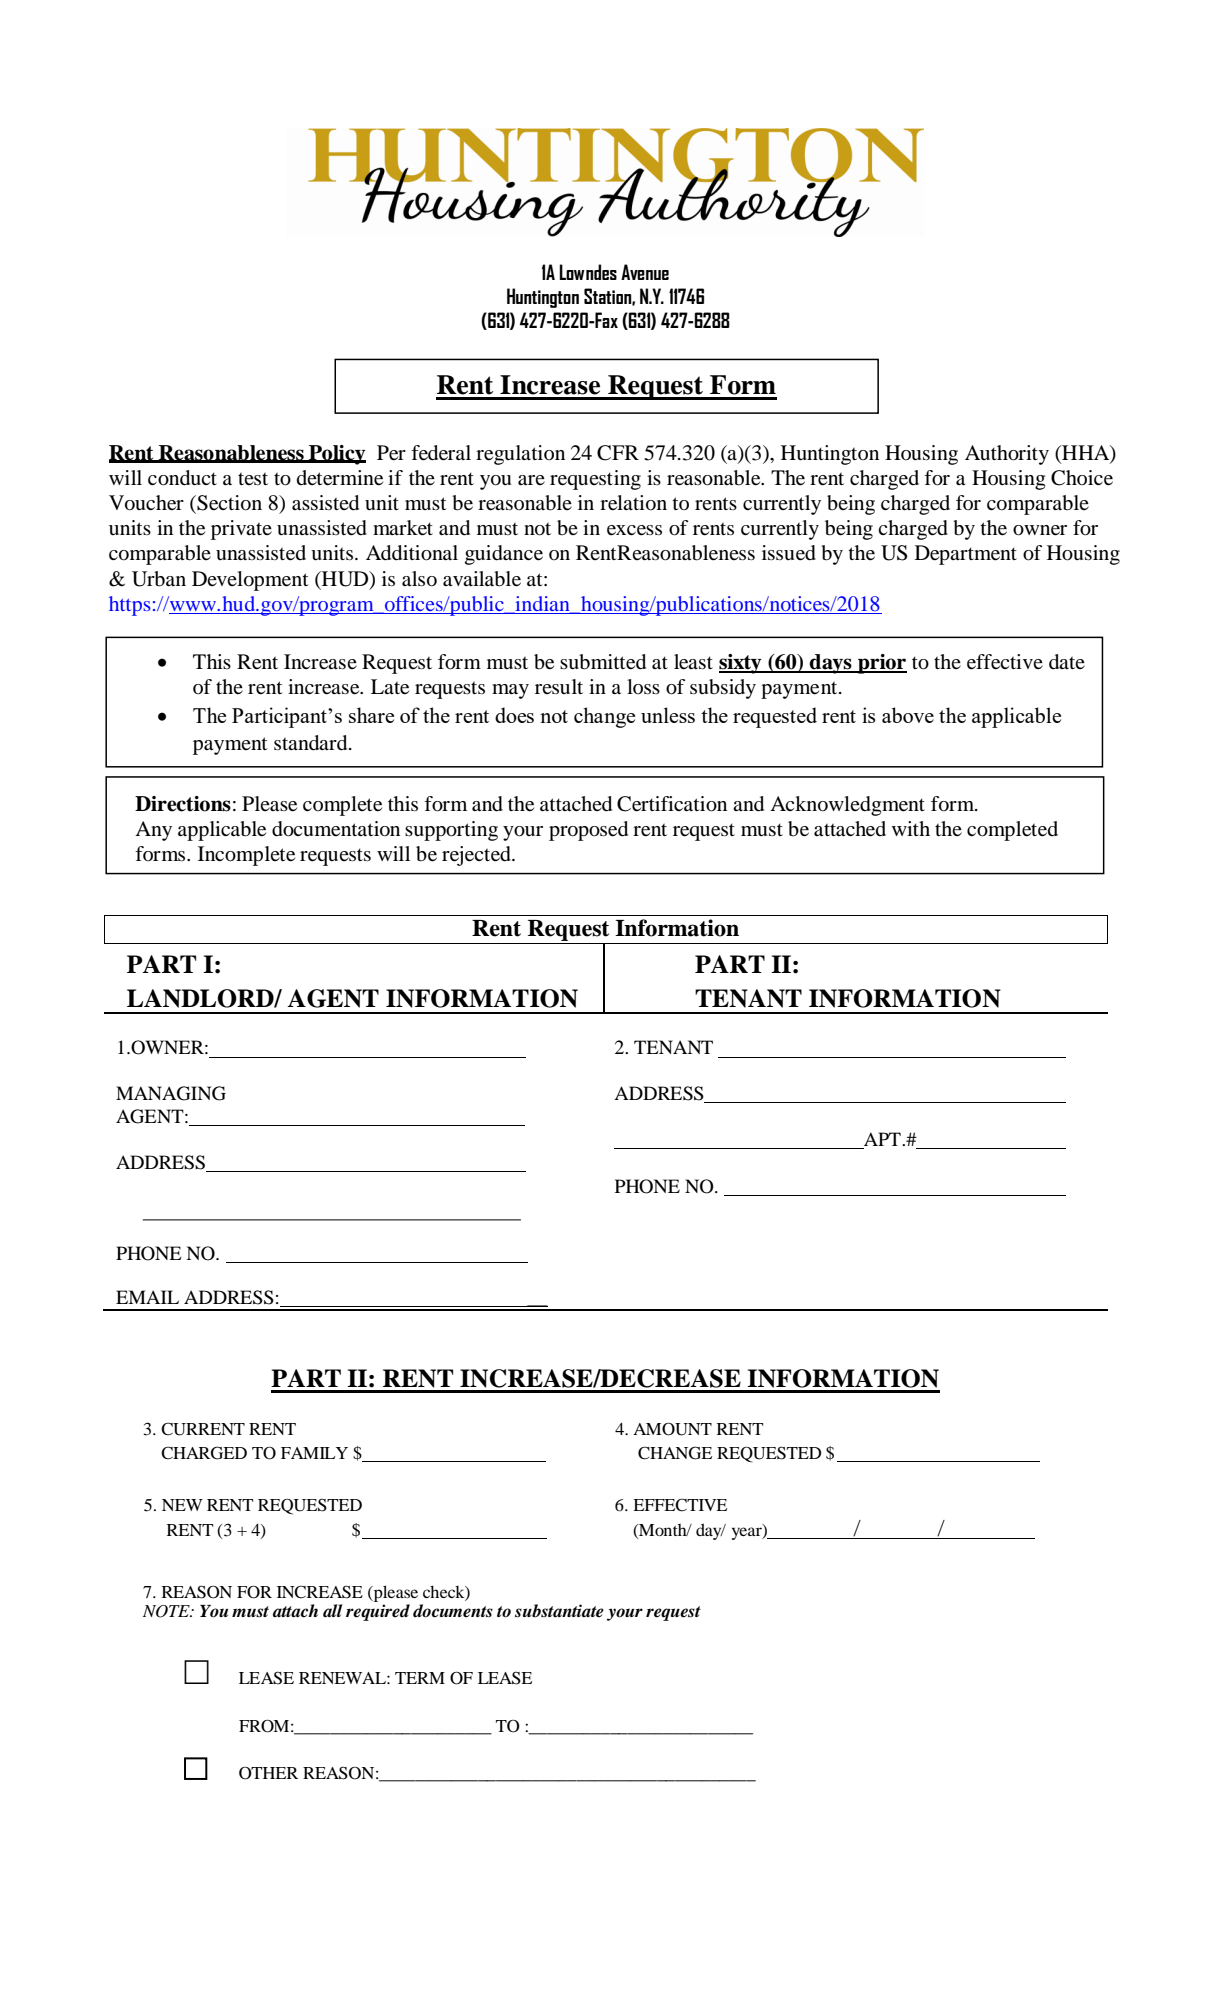 This page has width=1217, height=2004. Describe the element at coordinates (559, 1611) in the page. I see `substantiate` at that location.
